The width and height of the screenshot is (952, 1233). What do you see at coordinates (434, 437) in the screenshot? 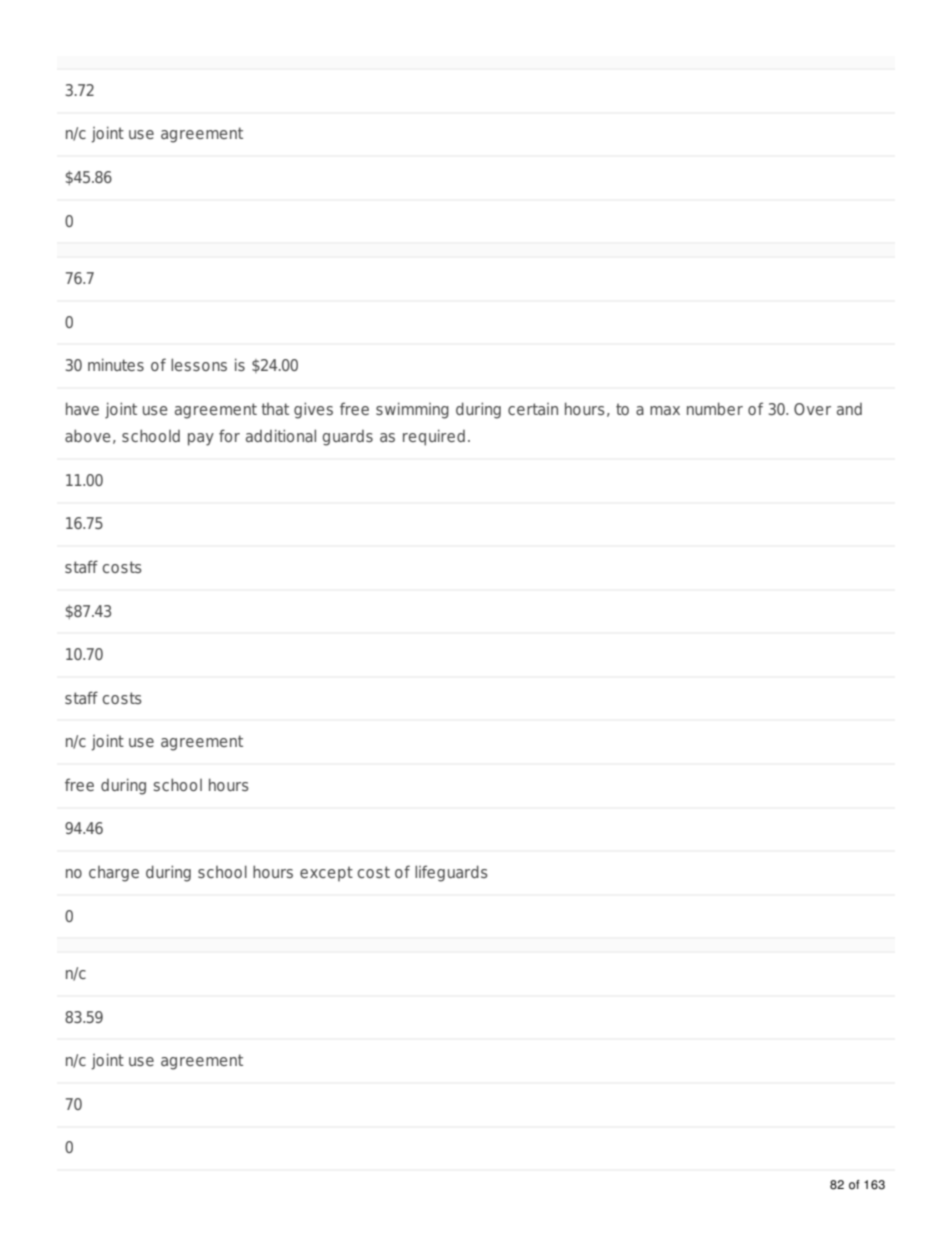
I see `required` at bounding box center [434, 437].
